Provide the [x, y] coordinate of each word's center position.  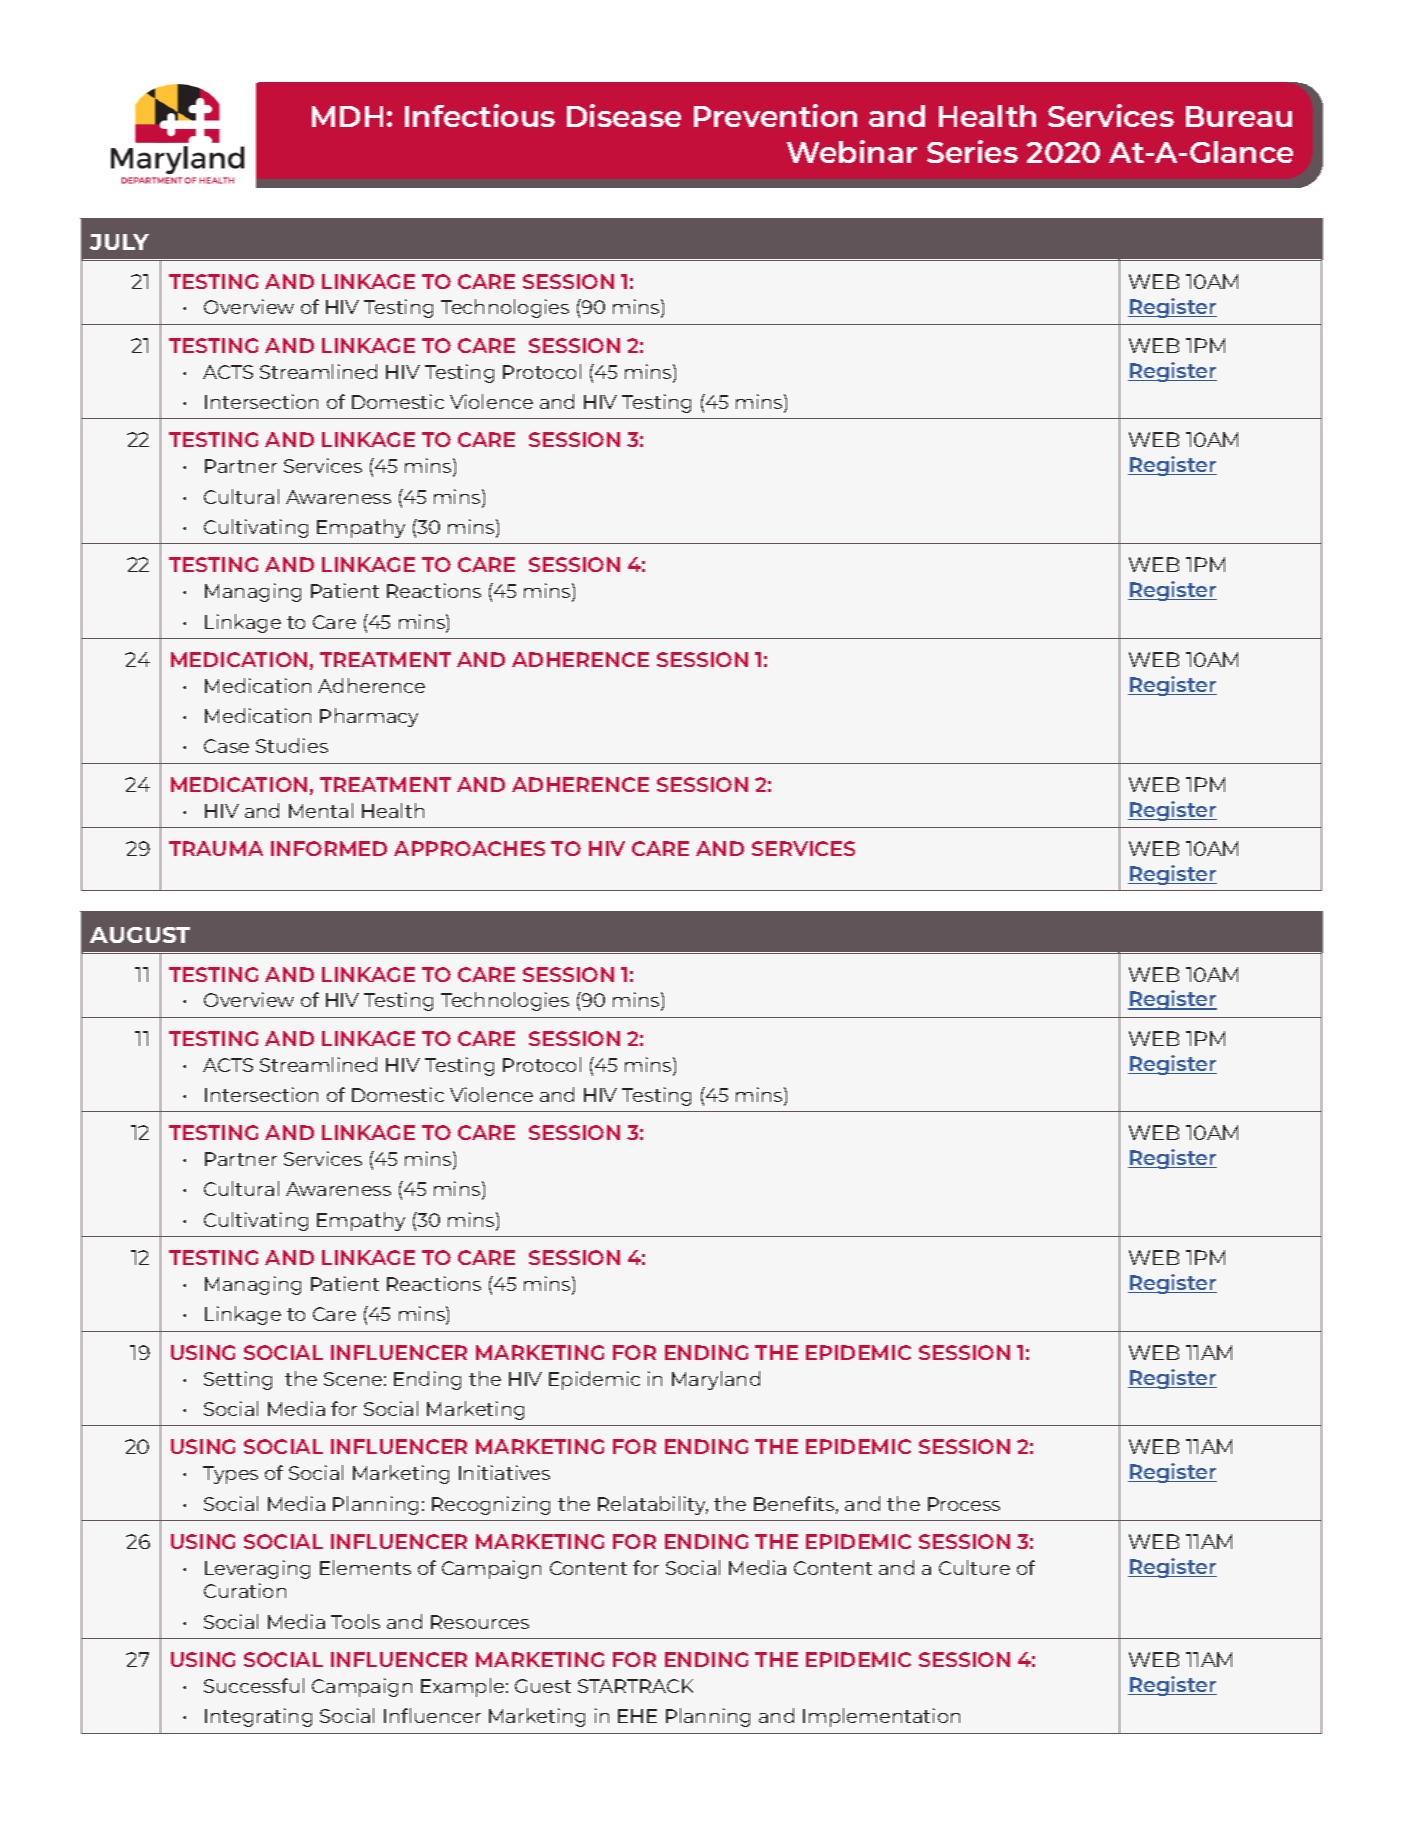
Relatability [653, 1505]
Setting [238, 1380]
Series [972, 151]
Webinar [852, 151]
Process [964, 1504]
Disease [624, 115]
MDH [347, 116]
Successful [254, 1685]
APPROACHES [469, 848]
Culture [974, 1567]
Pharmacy [369, 717]
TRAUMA [216, 848]
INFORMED [329, 848]
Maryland [716, 1380]
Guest [543, 1686]
